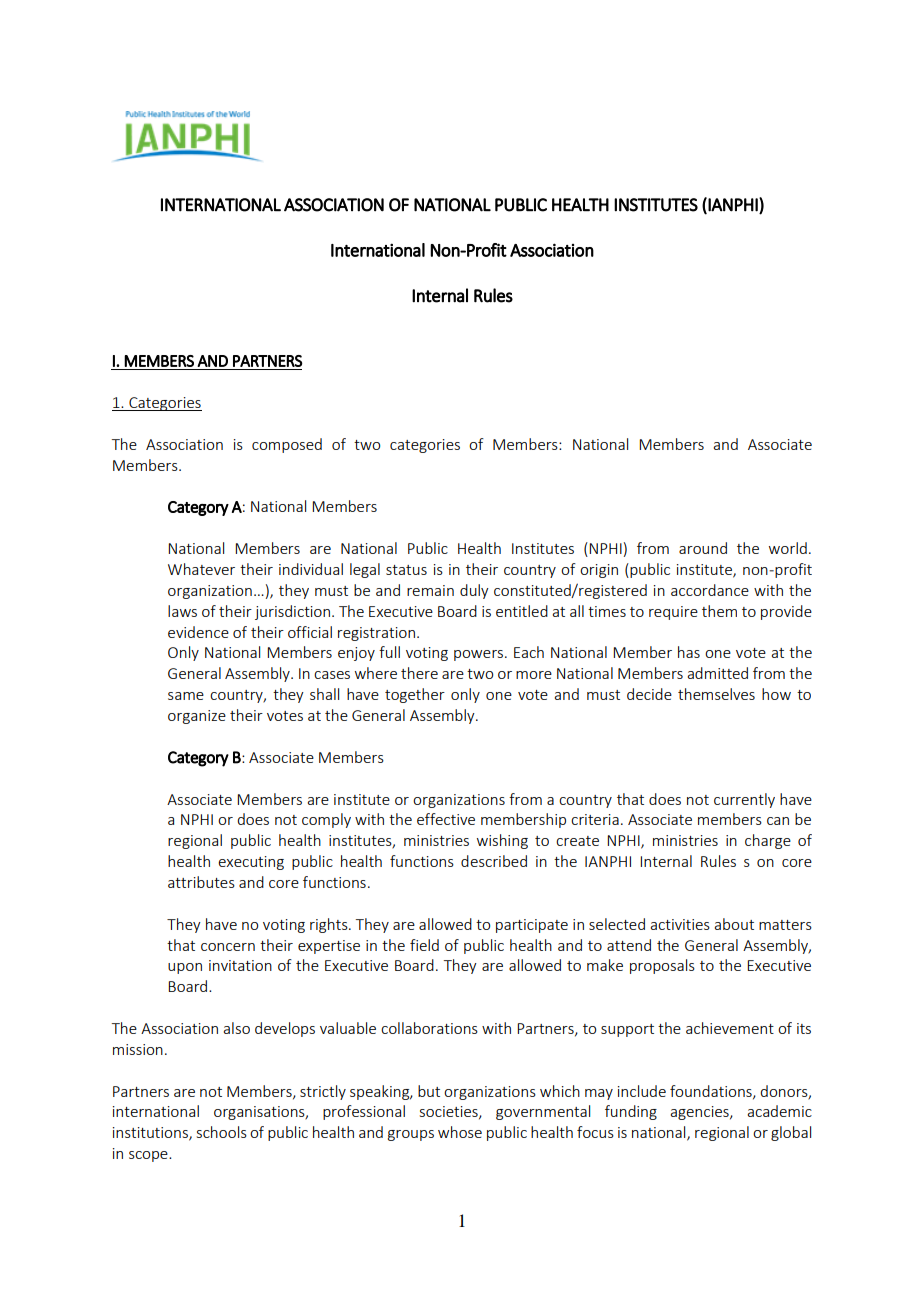  I want to click on schools, so click(222, 1132).
